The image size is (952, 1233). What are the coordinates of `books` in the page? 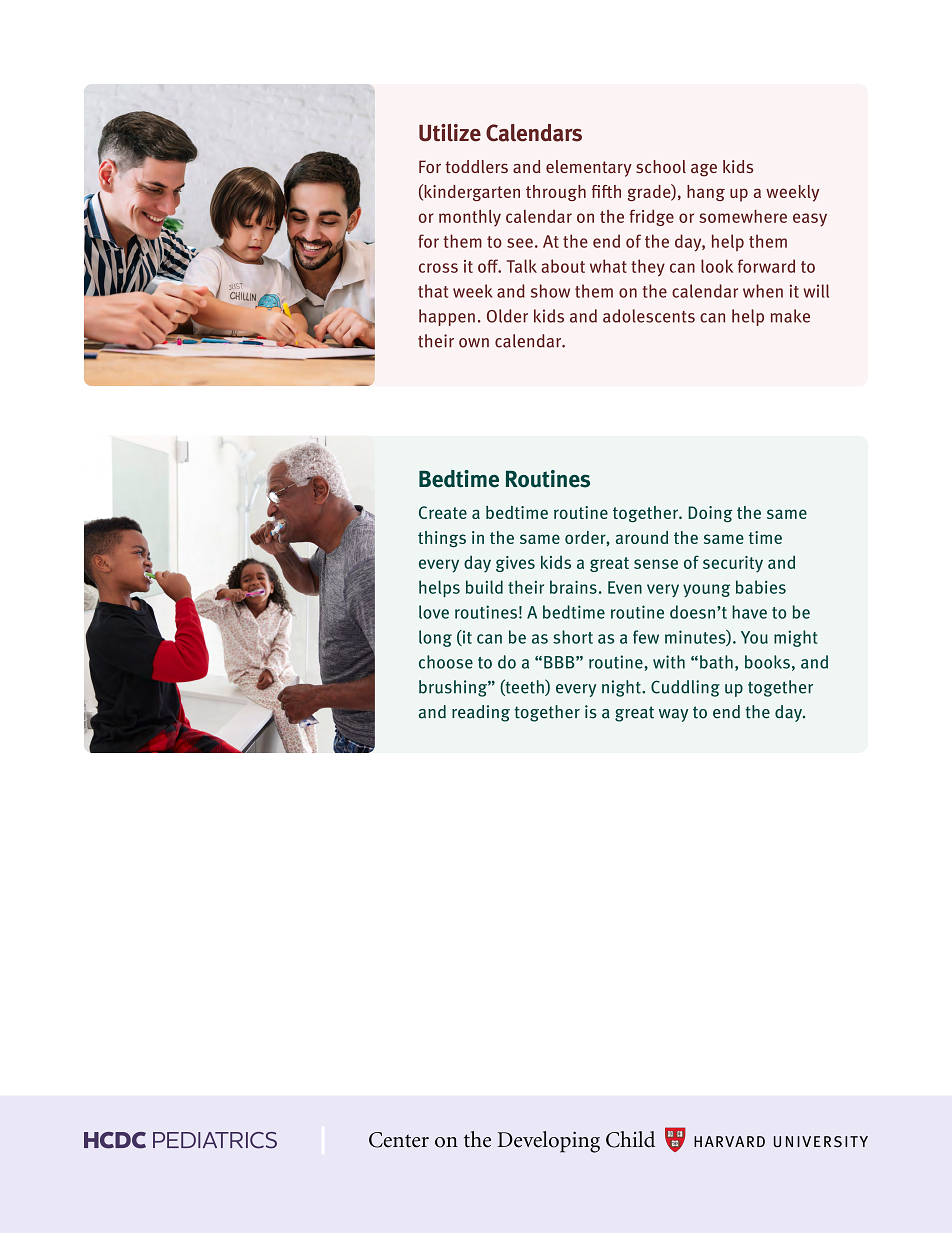 It's located at (767, 662).
